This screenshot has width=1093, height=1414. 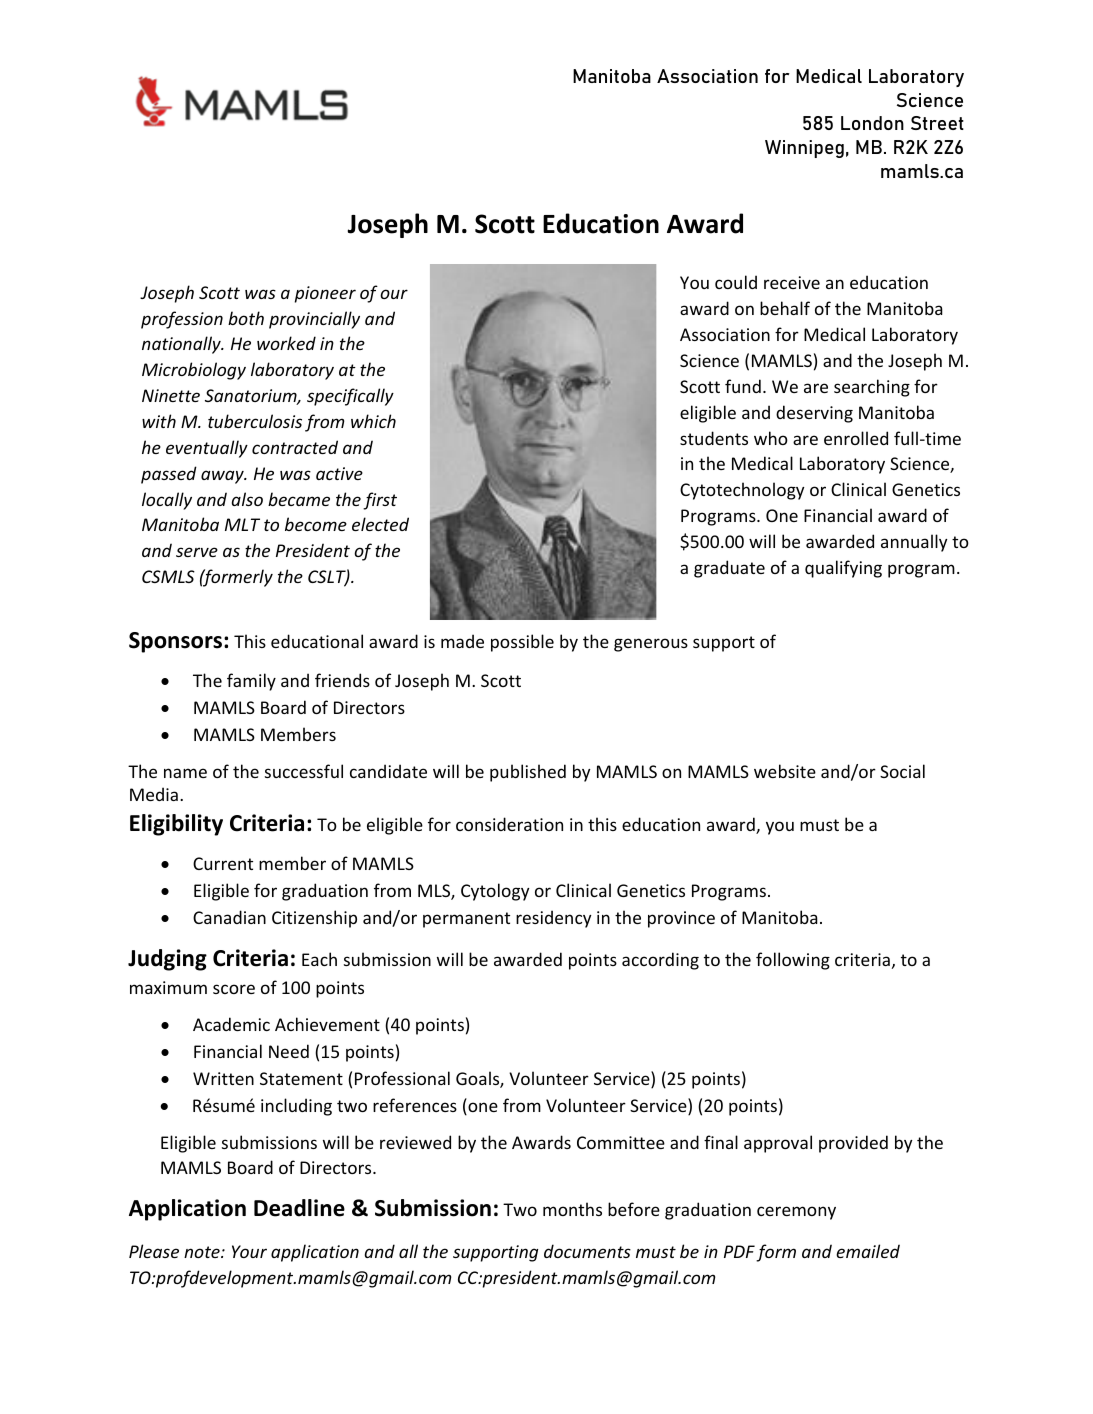 What do you see at coordinates (572, 1209) in the screenshot?
I see `months` at bounding box center [572, 1209].
